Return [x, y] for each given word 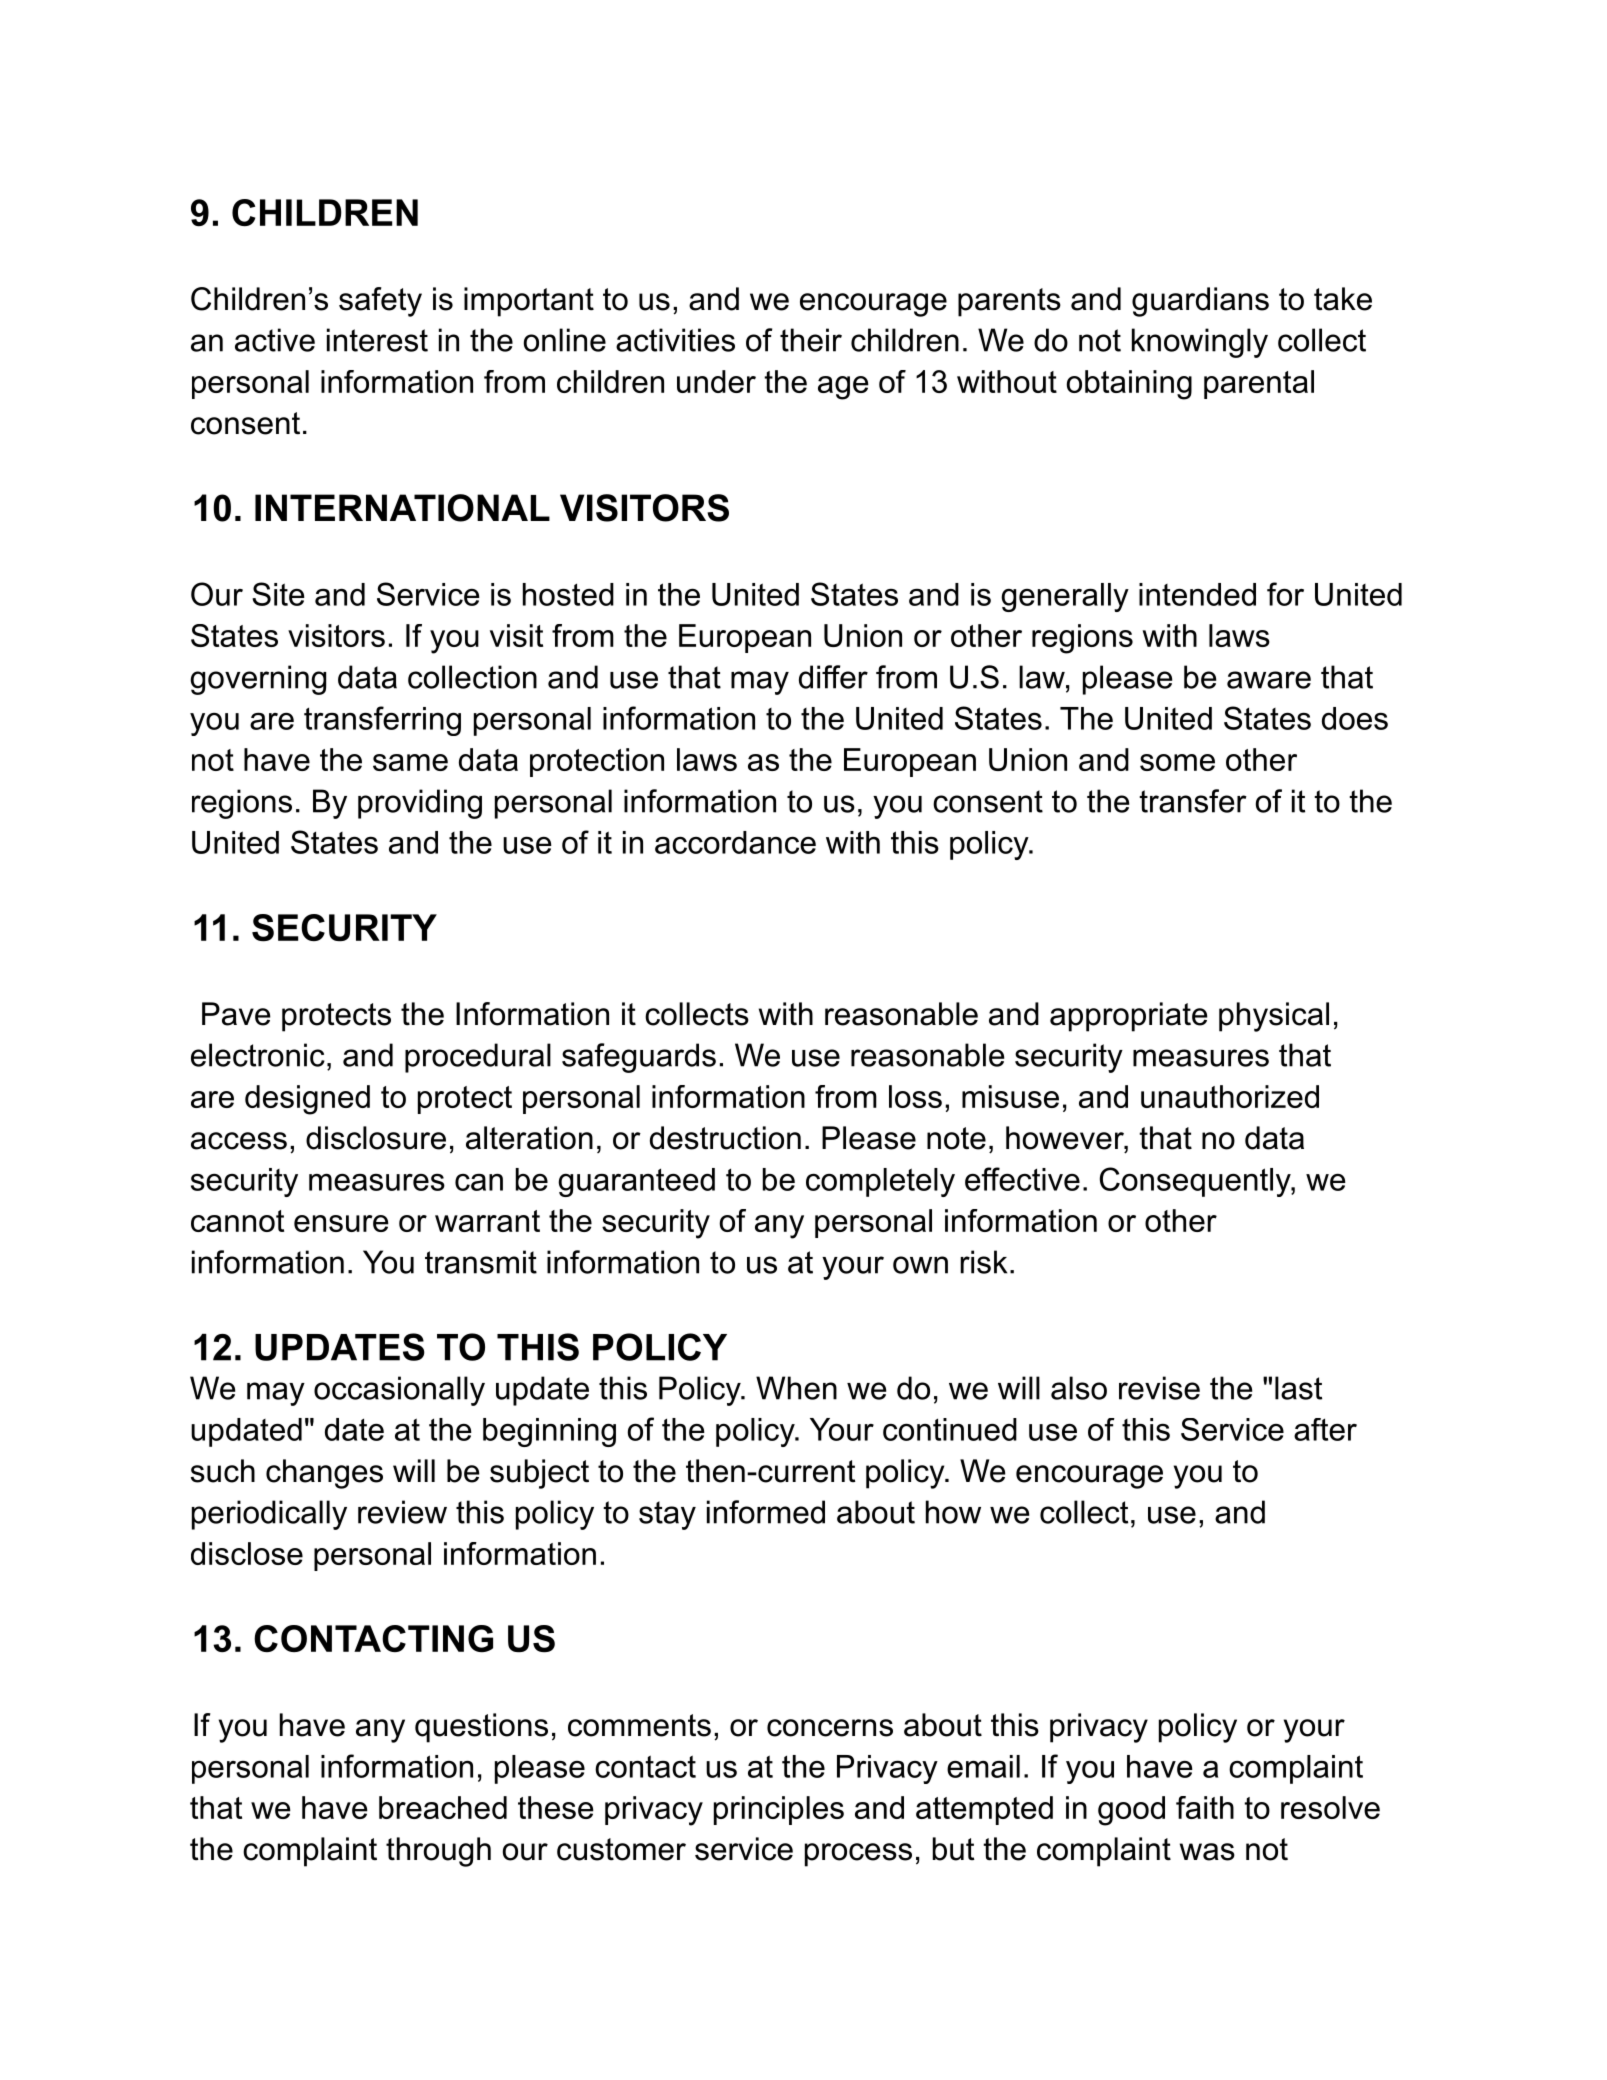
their [811, 340]
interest [377, 340]
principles [779, 1810]
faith [1205, 1807]
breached [443, 1807]
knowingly [1200, 343]
